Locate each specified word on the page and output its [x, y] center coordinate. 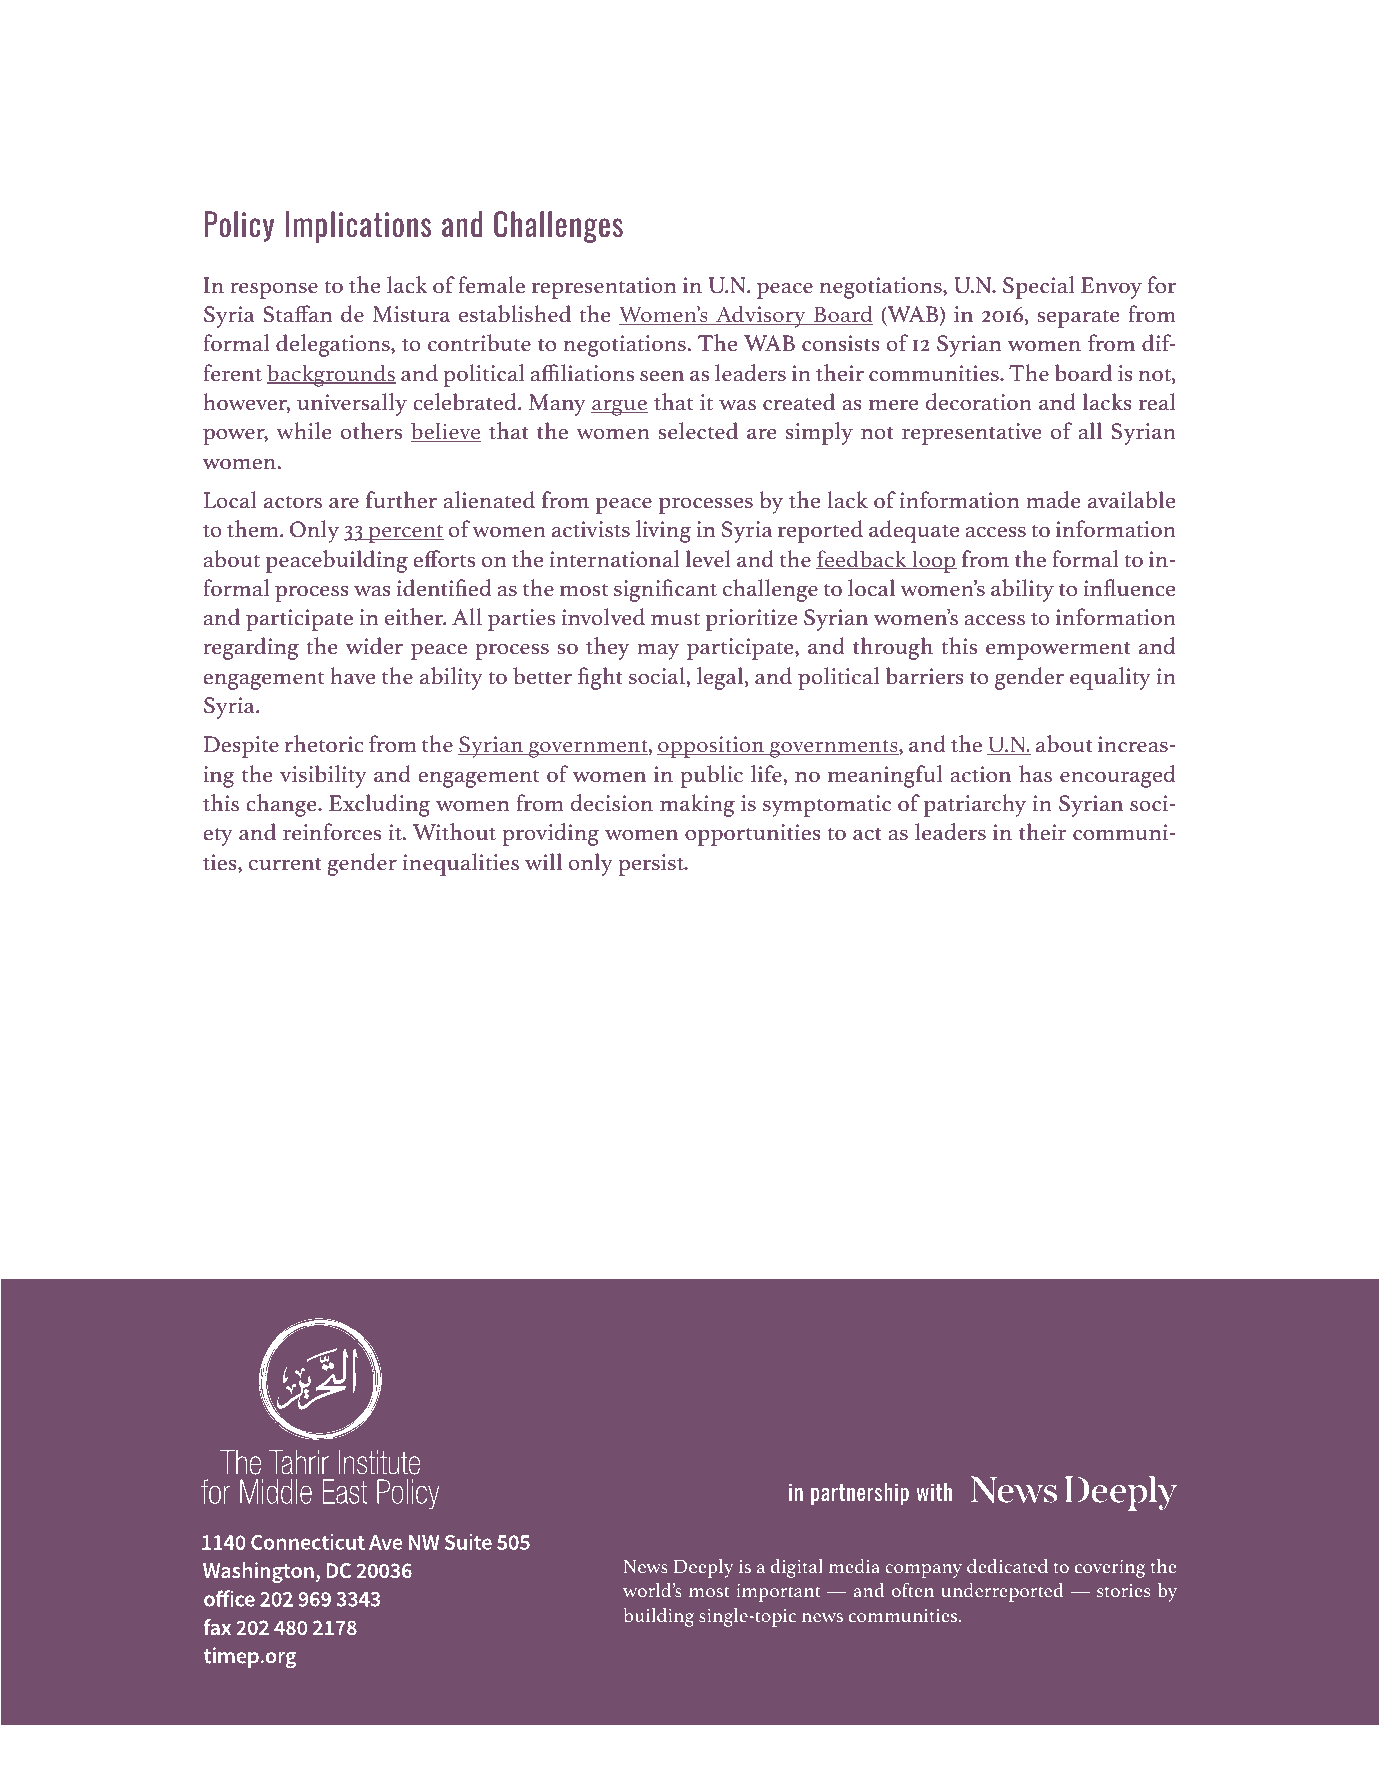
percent [405, 533]
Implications [358, 227]
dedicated [1007, 1566]
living [663, 531]
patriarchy [975, 805]
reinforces [332, 832]
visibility [323, 776]
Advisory [761, 316]
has [1035, 774]
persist [652, 865]
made [1053, 500]
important [778, 1592]
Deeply [703, 1568]
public [712, 776]
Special [1038, 287]
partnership [860, 1494]
